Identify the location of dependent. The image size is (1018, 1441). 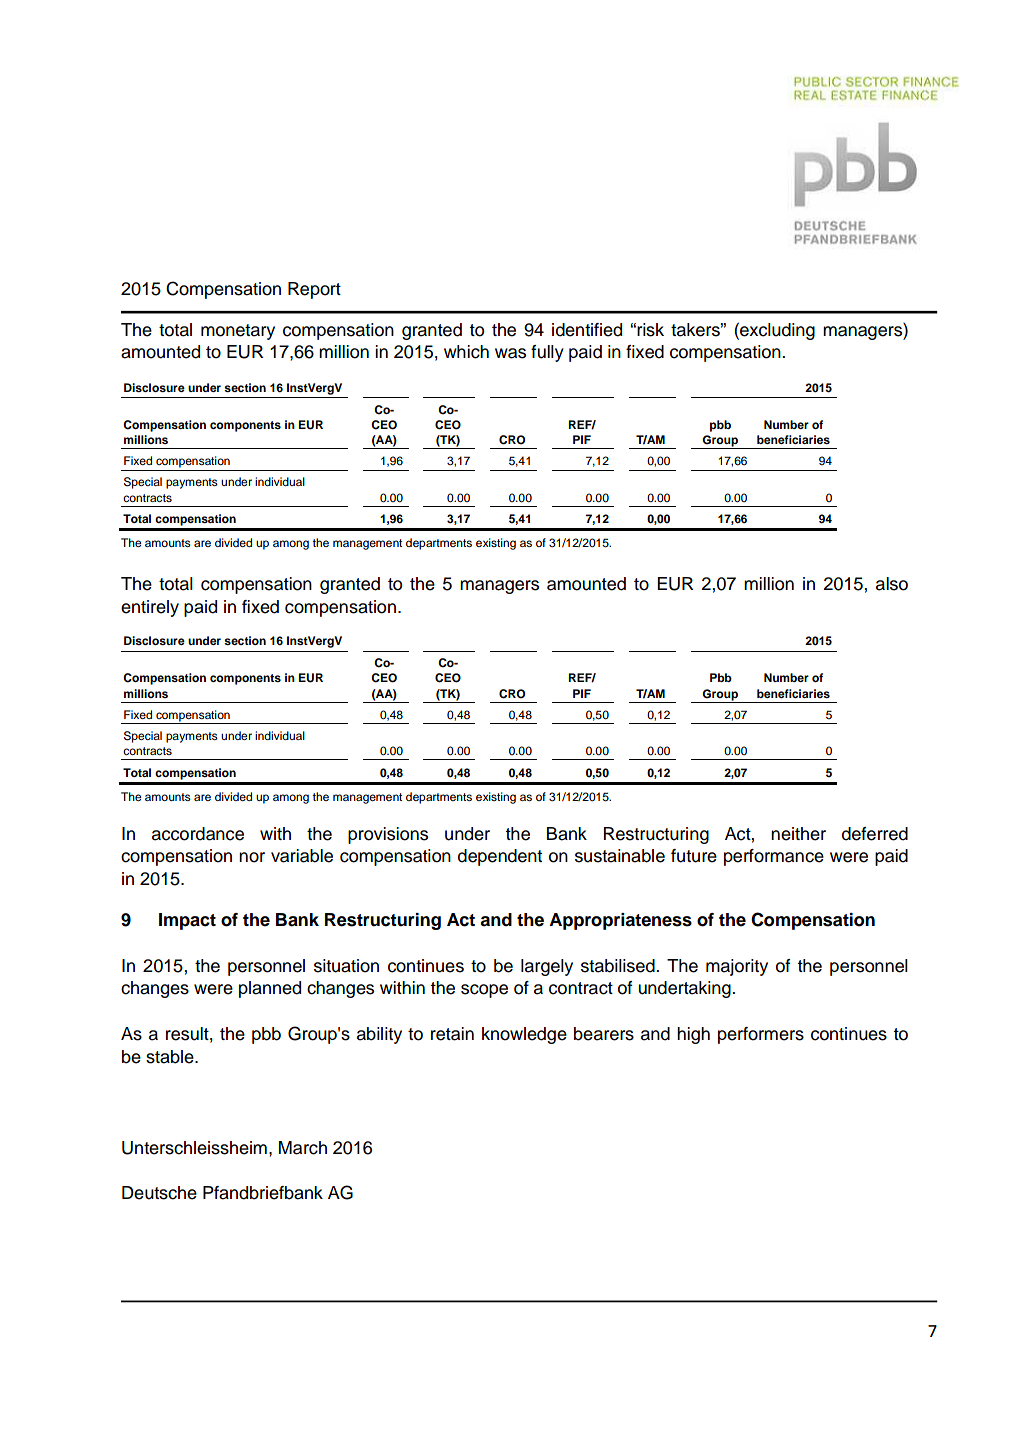
(500, 857).
